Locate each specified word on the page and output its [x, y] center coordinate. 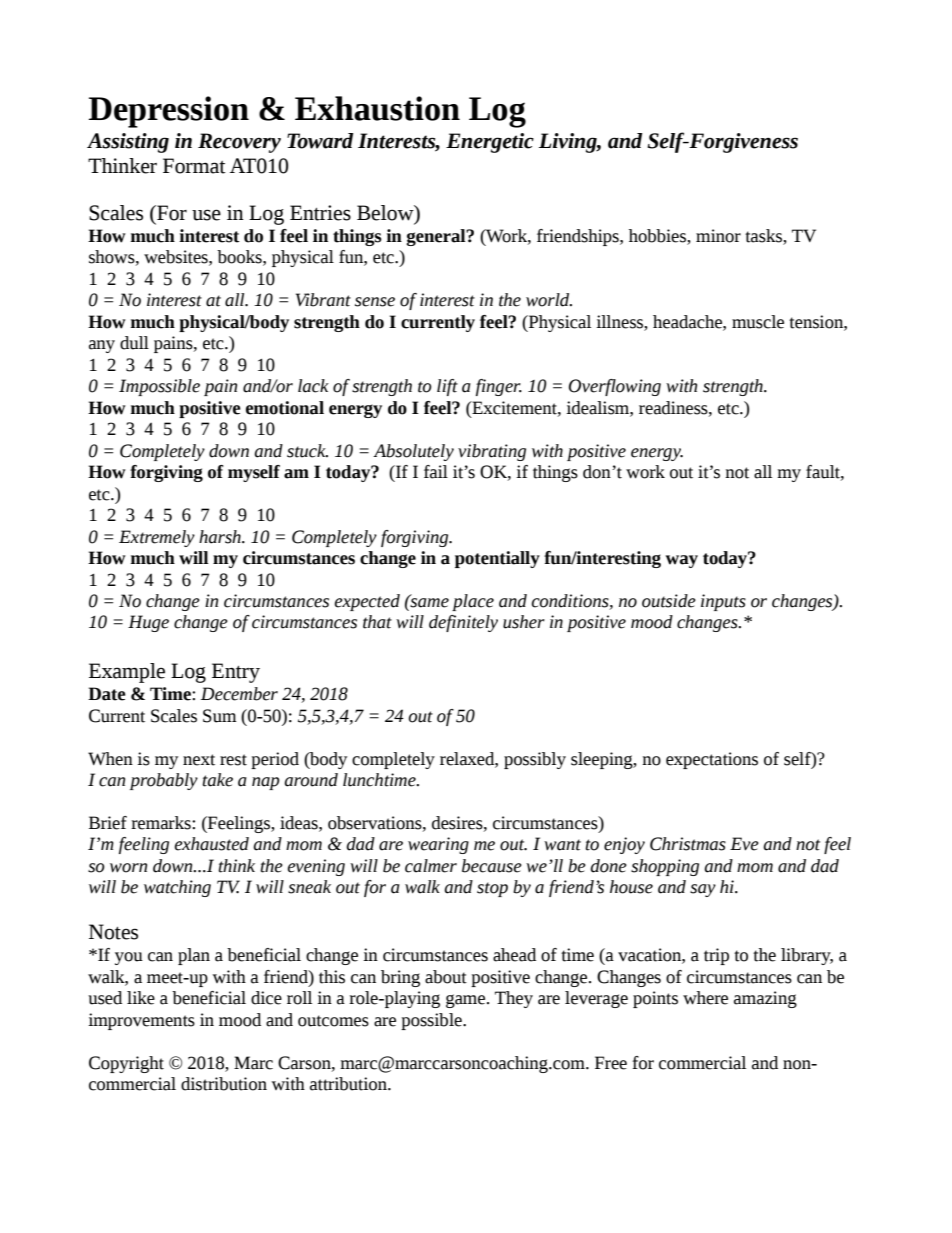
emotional [285, 408]
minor [718, 236]
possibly [535, 760]
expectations [712, 760]
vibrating [492, 452]
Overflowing [615, 387]
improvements [141, 1021]
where [705, 998]
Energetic [490, 143]
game [467, 1001]
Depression [168, 112]
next [199, 760]
